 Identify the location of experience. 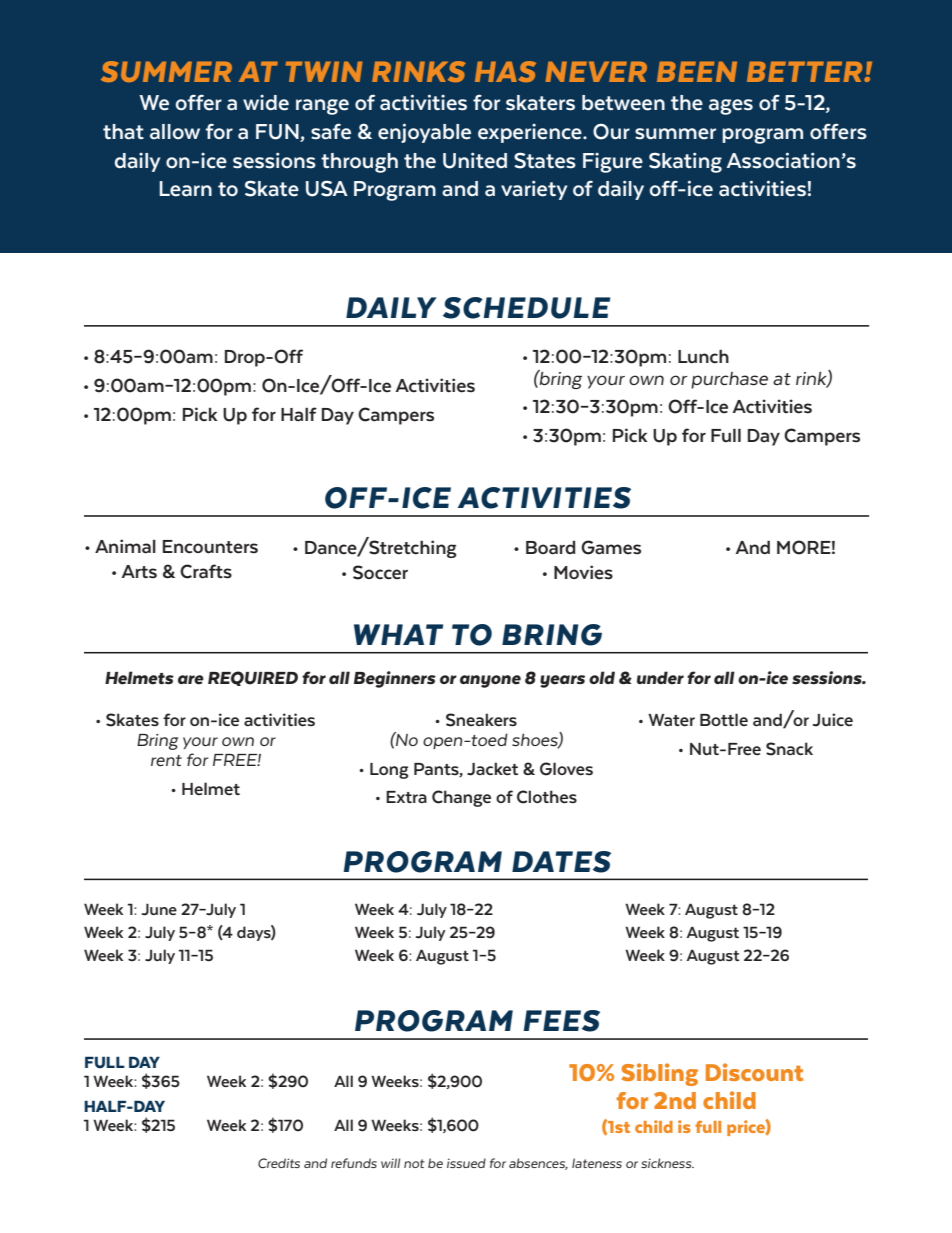
(531, 133).
